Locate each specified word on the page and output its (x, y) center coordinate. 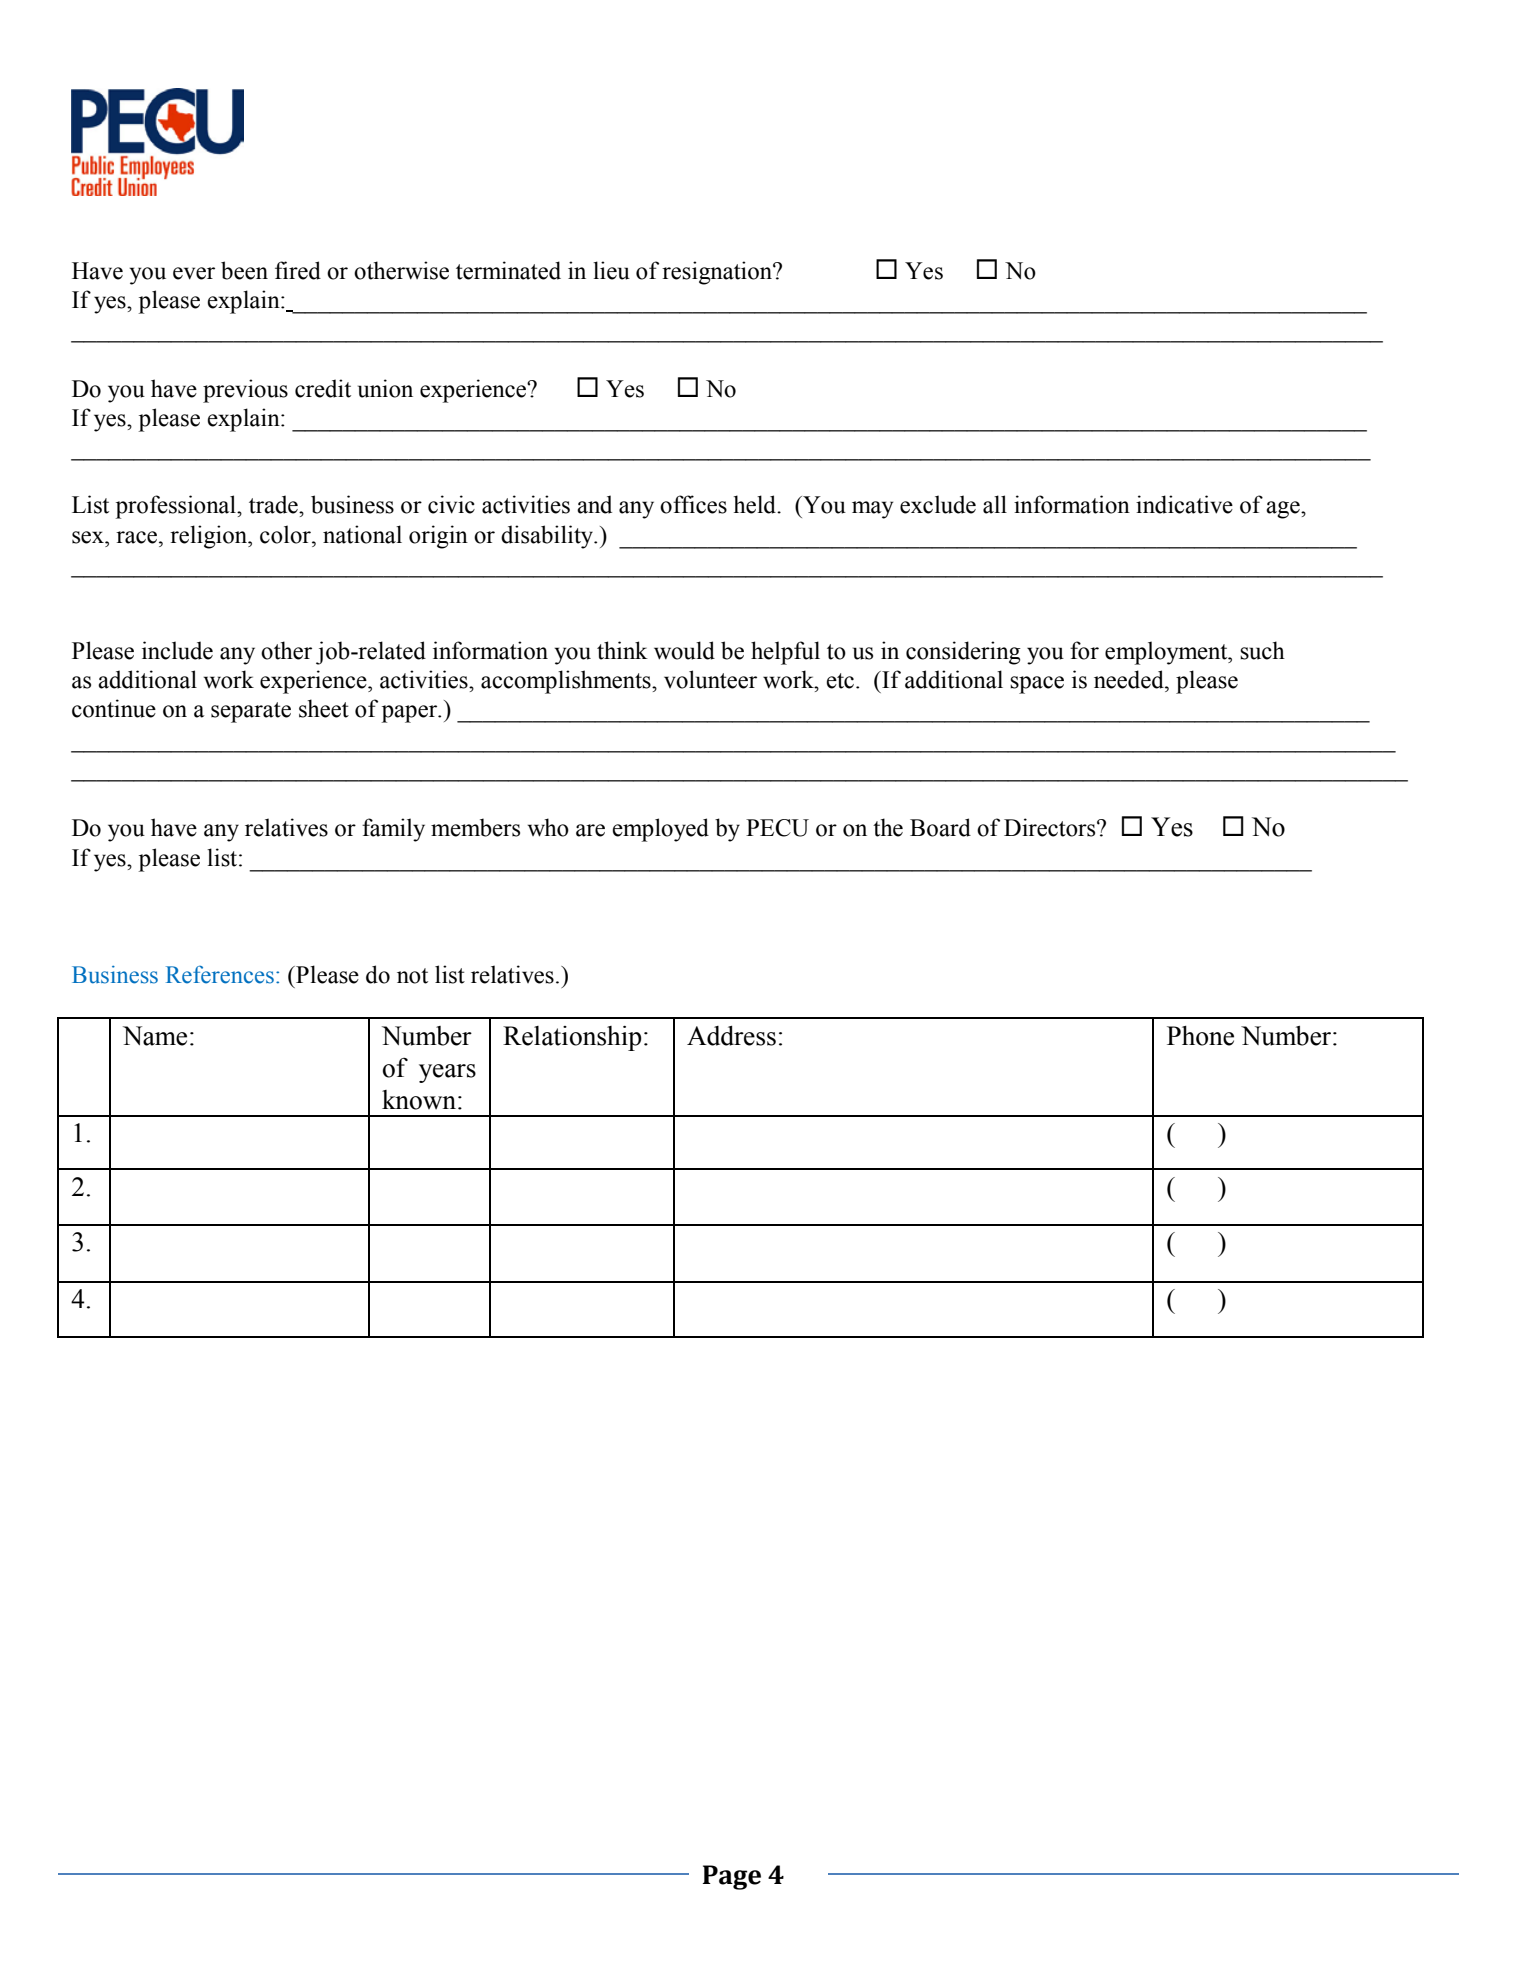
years (447, 1073)
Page (732, 1877)
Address (731, 1036)
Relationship (572, 1038)
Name (155, 1036)
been (244, 270)
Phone (1200, 1036)
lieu (611, 270)
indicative (1184, 504)
